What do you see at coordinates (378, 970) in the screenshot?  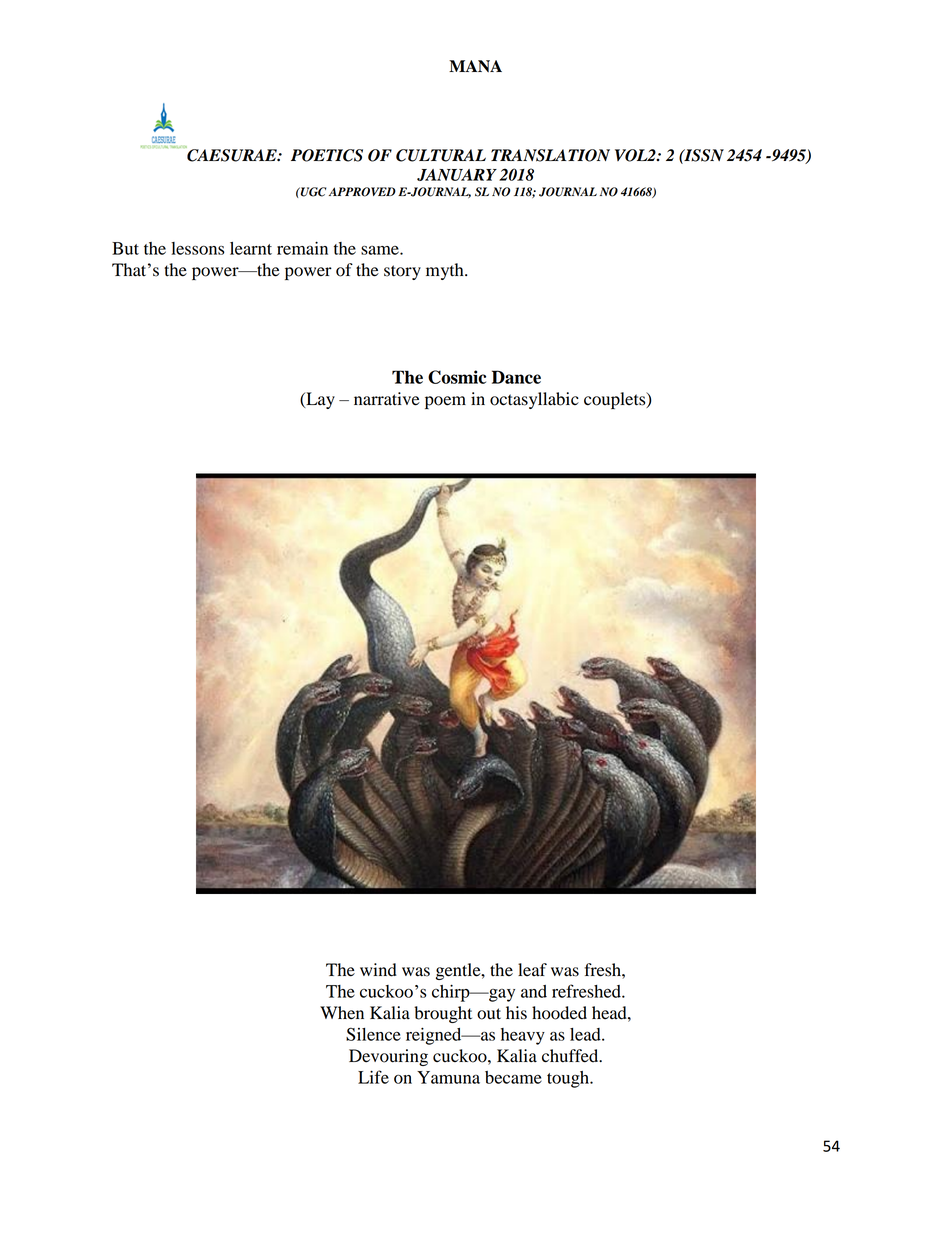 I see `wind` at bounding box center [378, 970].
